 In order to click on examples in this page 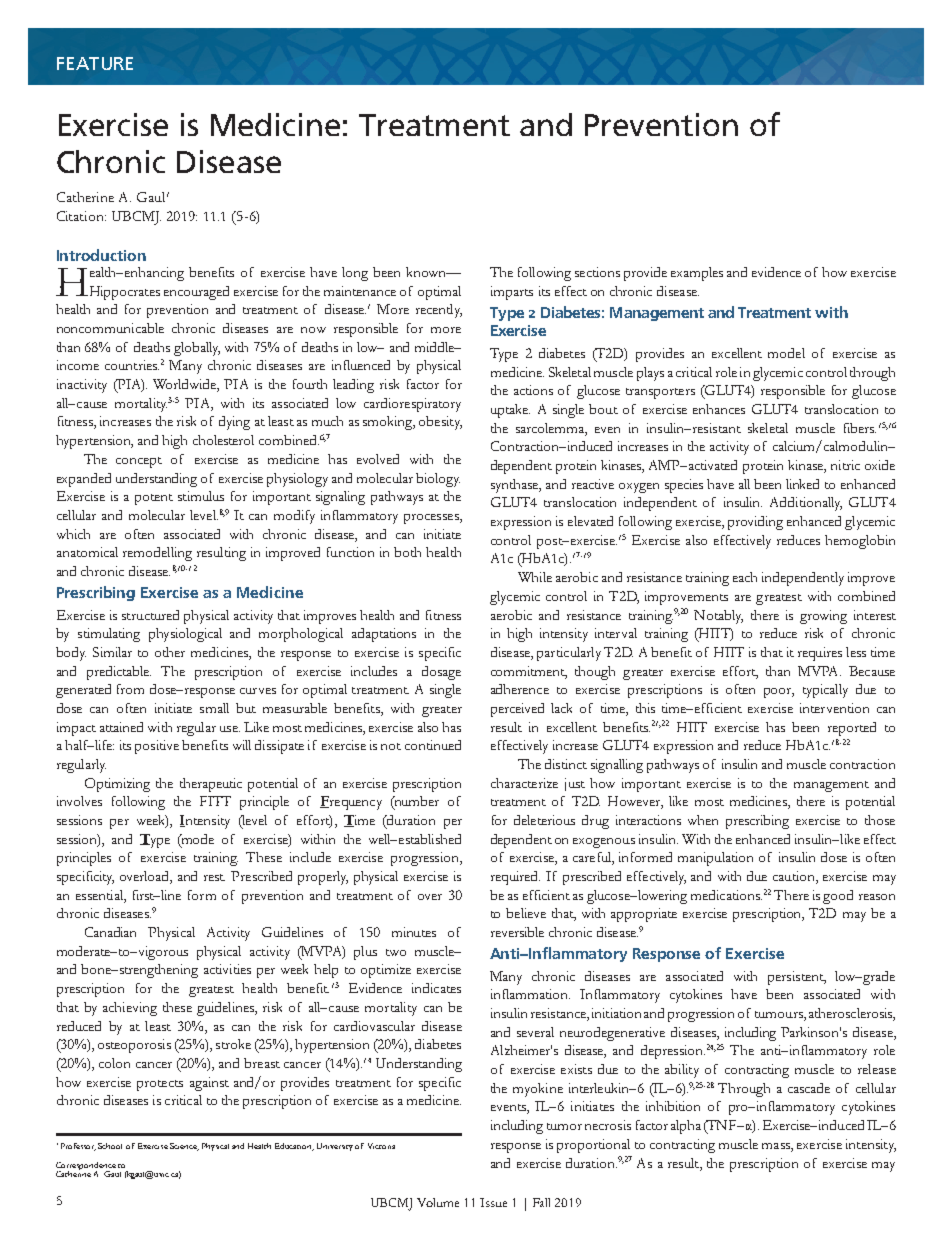, I will do `click(697, 274)`.
